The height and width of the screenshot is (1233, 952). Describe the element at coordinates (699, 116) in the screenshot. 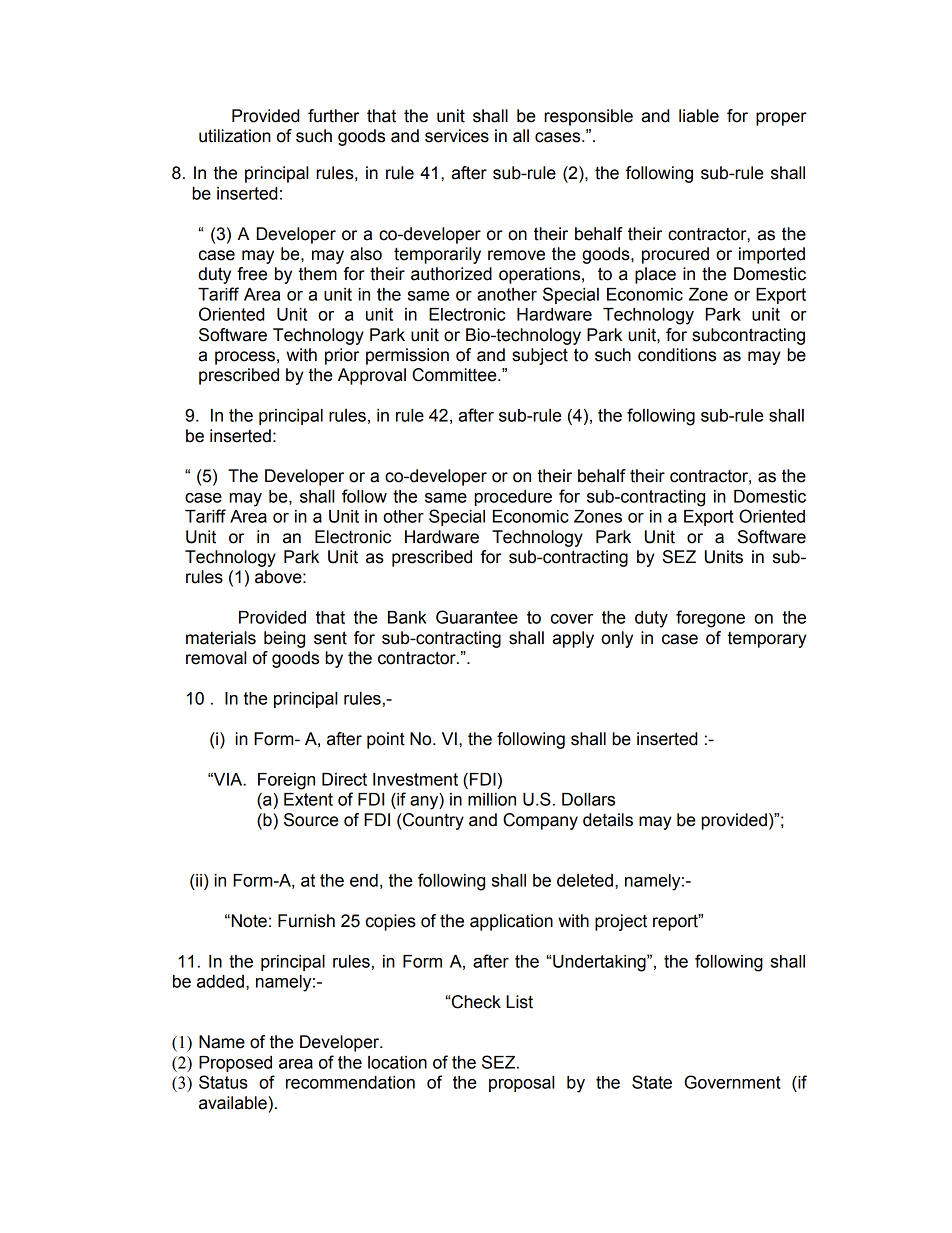

I see `liable` at that location.
